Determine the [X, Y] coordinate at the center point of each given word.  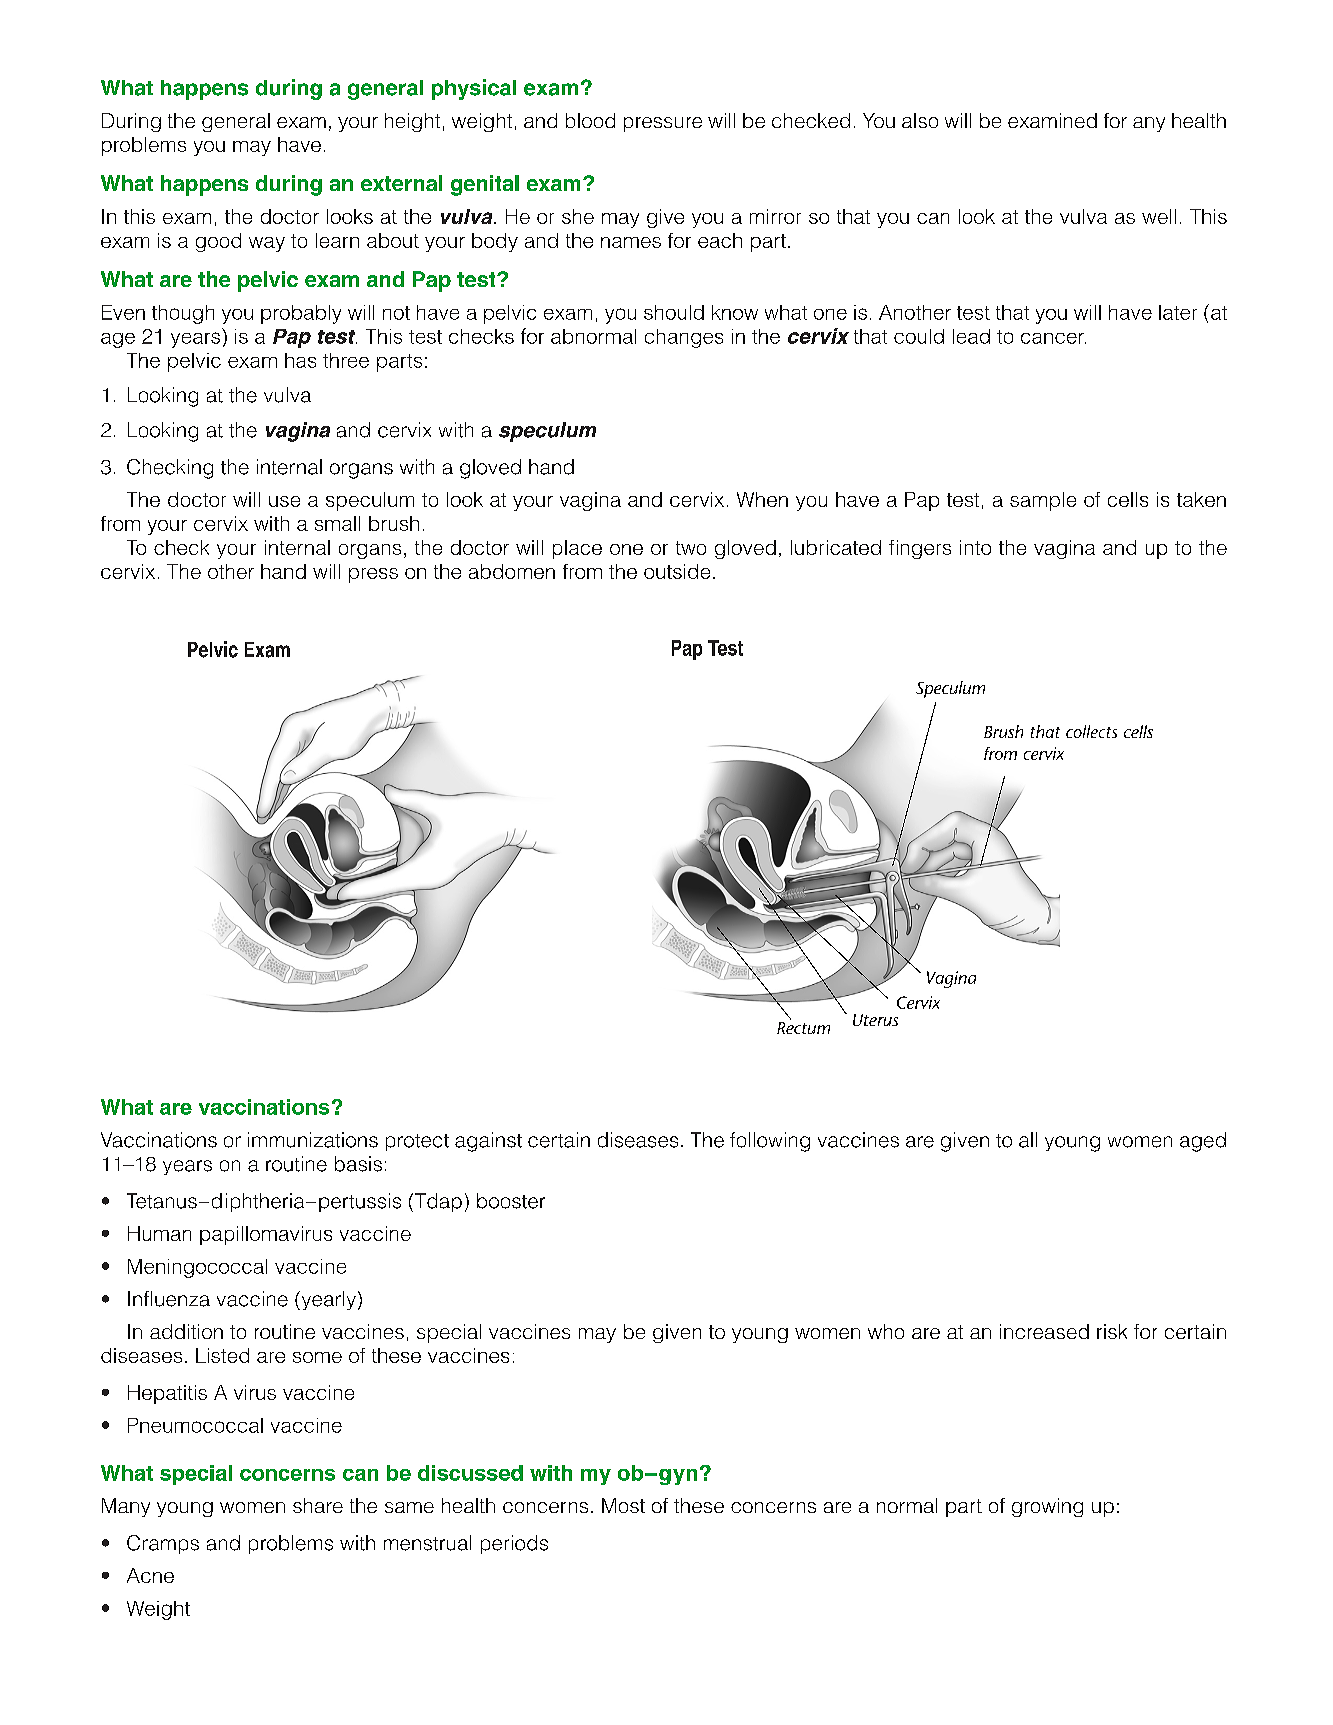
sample [1043, 501]
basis [358, 1164]
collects [1091, 731]
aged [1203, 1142]
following [770, 1142]
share [318, 1505]
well [1159, 216]
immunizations [313, 1140]
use [284, 501]
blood [590, 120]
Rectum [803, 1026]
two [691, 548]
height [412, 122]
